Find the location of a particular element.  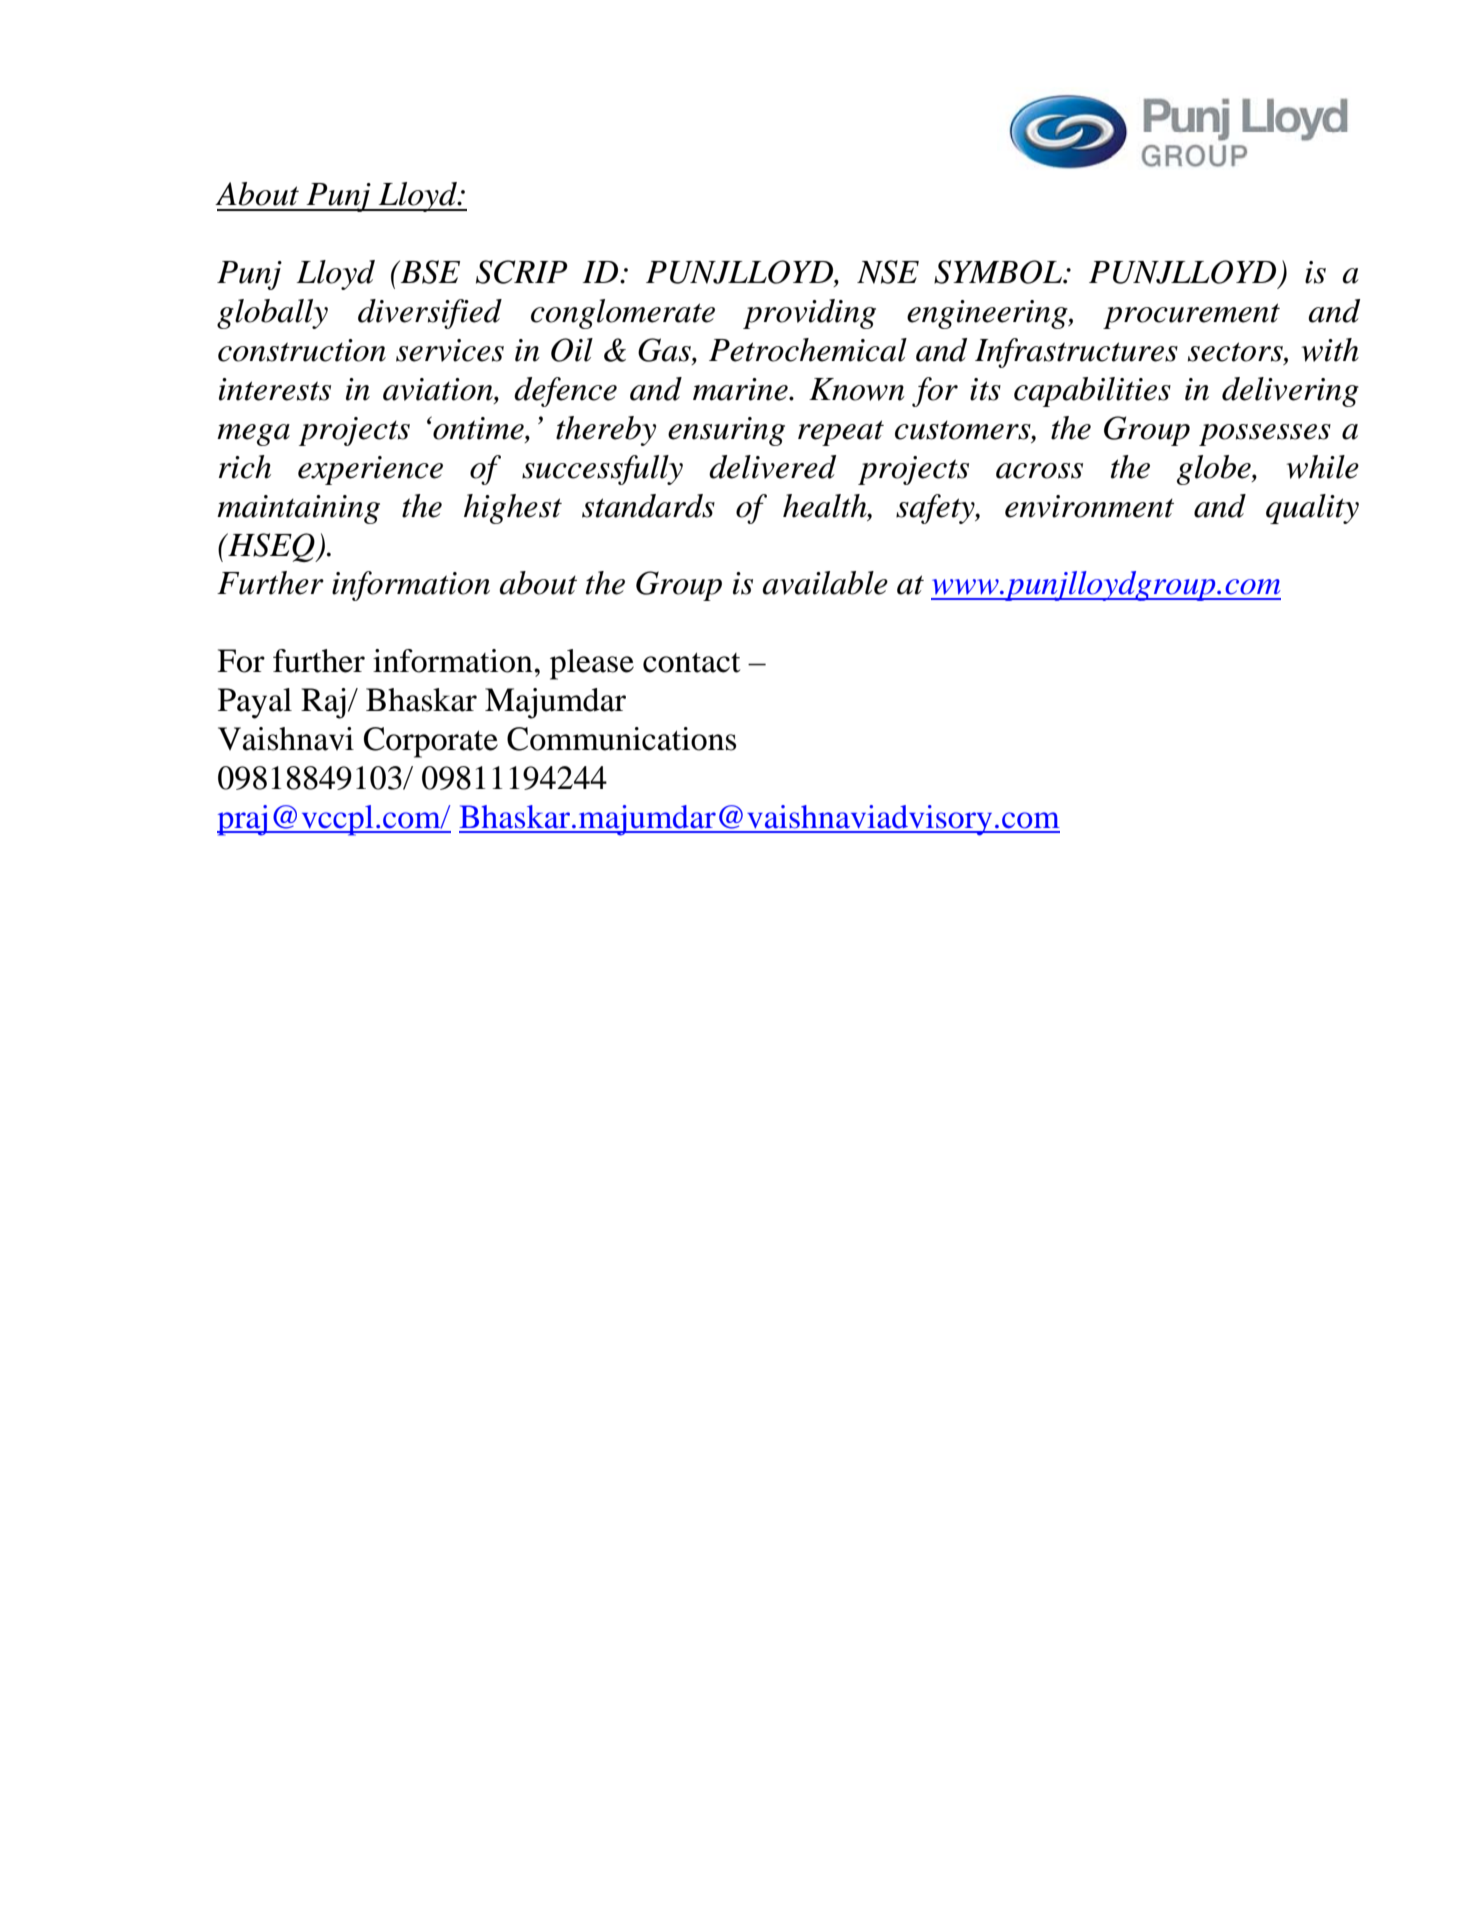

Communications is located at coordinates (621, 739).
